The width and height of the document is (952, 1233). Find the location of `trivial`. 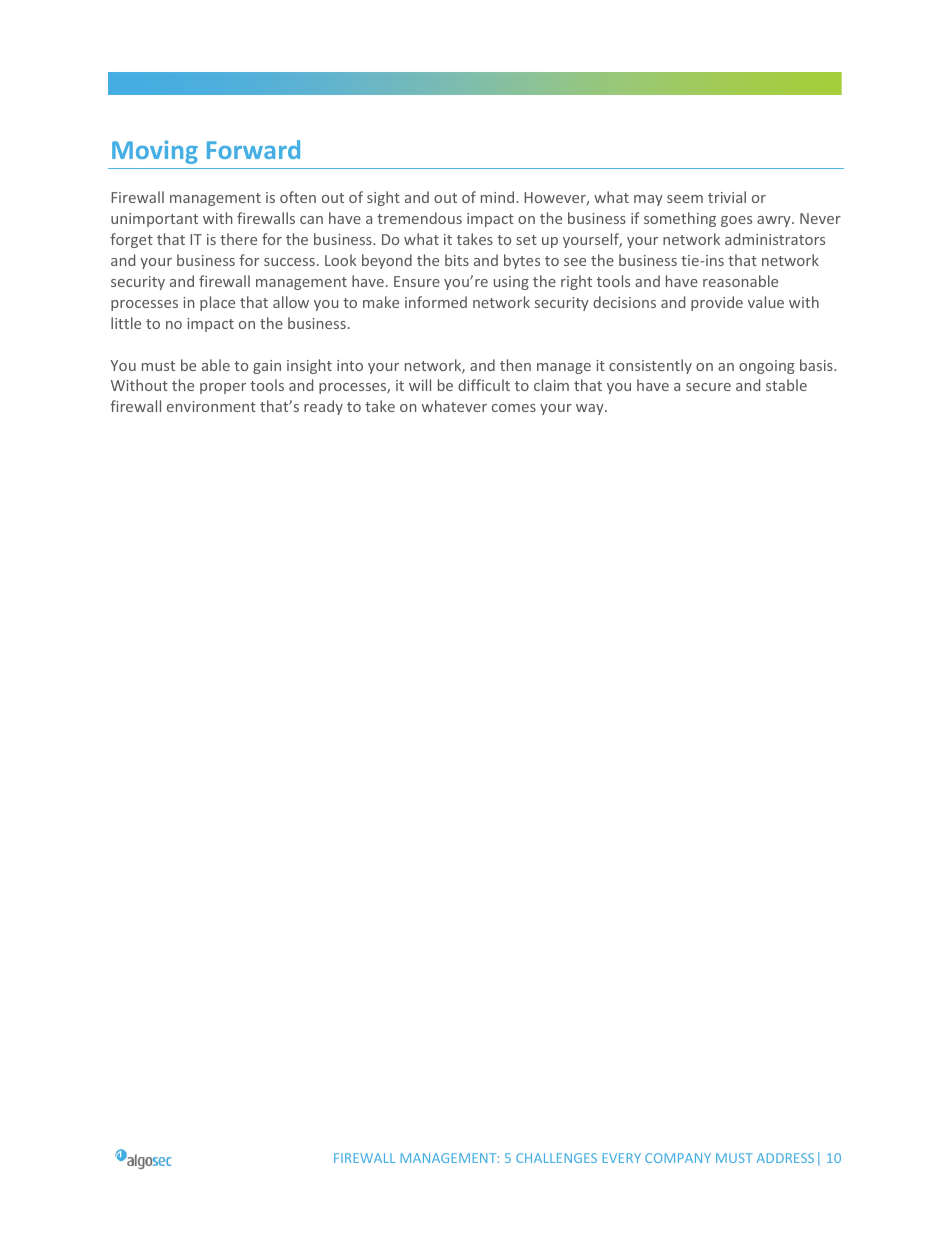

trivial is located at coordinates (727, 197).
